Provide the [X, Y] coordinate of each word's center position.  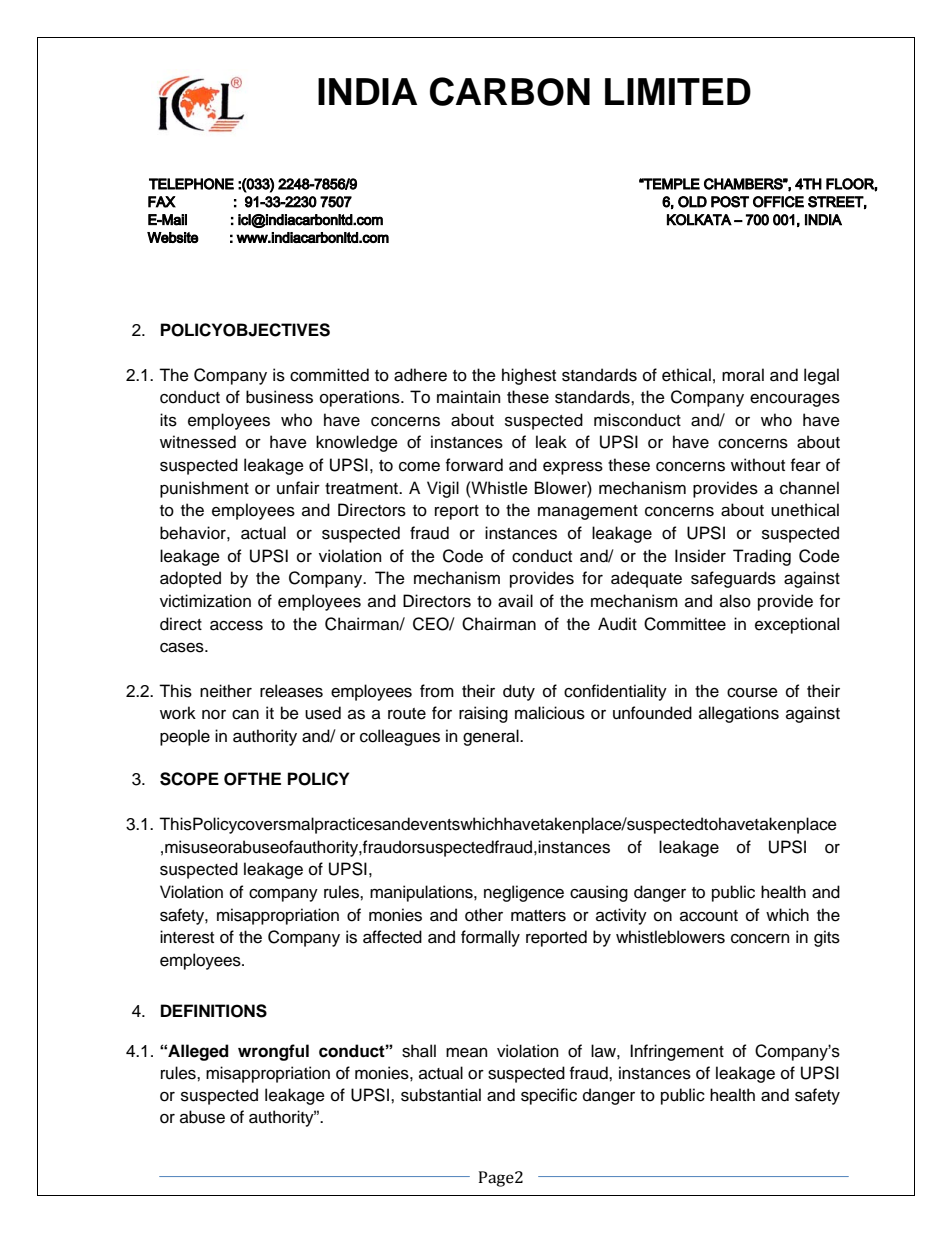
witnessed [198, 442]
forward [474, 465]
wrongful [273, 1052]
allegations [739, 714]
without [758, 465]
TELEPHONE [191, 184]
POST [730, 202]
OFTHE [252, 779]
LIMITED [678, 91]
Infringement [677, 1052]
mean [466, 1053]
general [492, 737]
